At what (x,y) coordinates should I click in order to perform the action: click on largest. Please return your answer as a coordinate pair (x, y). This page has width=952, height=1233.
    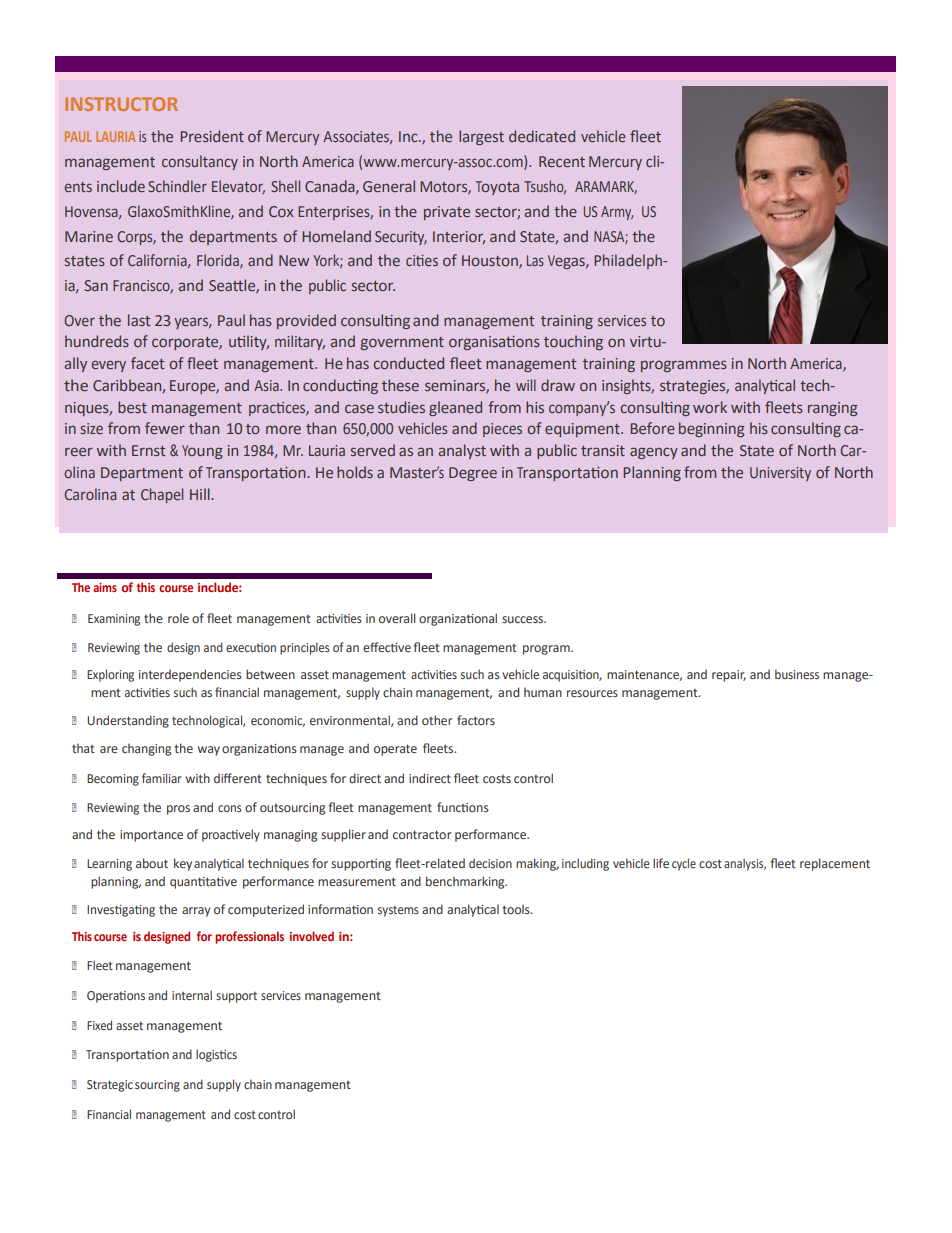
    Looking at the image, I should click on (481, 137).
